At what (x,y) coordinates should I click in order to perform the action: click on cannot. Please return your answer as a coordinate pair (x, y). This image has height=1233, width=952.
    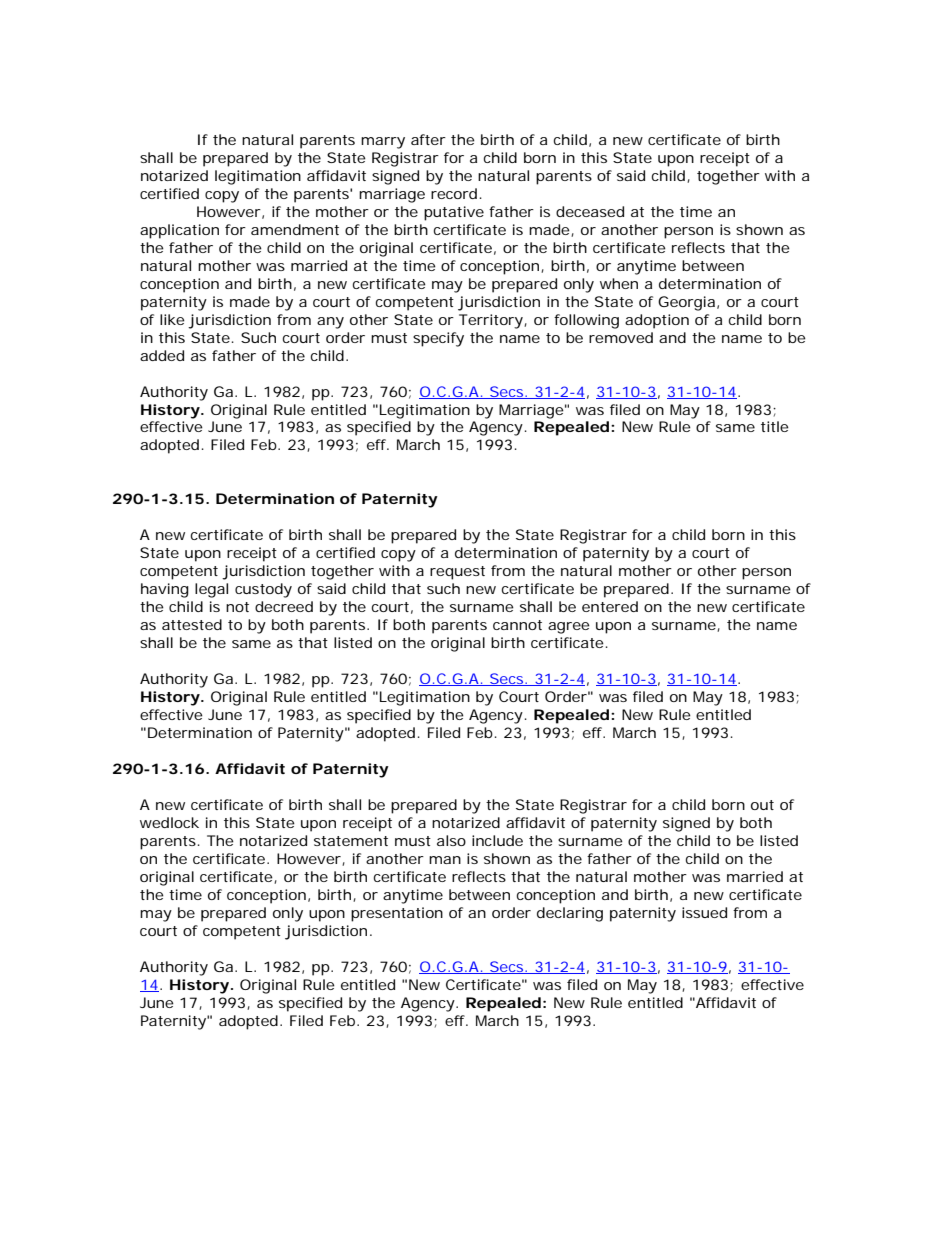
    Looking at the image, I should click on (517, 625).
